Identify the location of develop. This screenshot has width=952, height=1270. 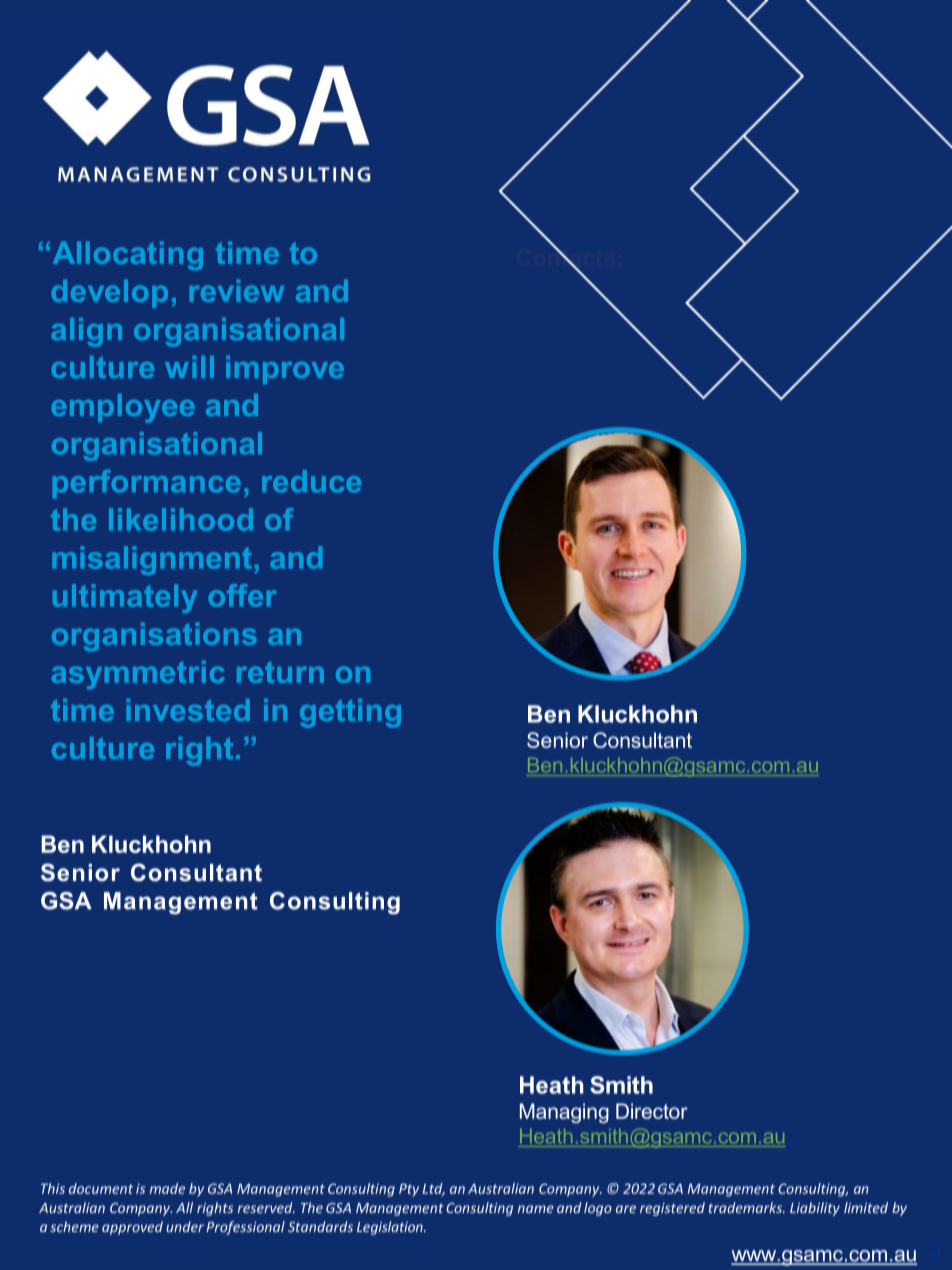
(109, 293).
